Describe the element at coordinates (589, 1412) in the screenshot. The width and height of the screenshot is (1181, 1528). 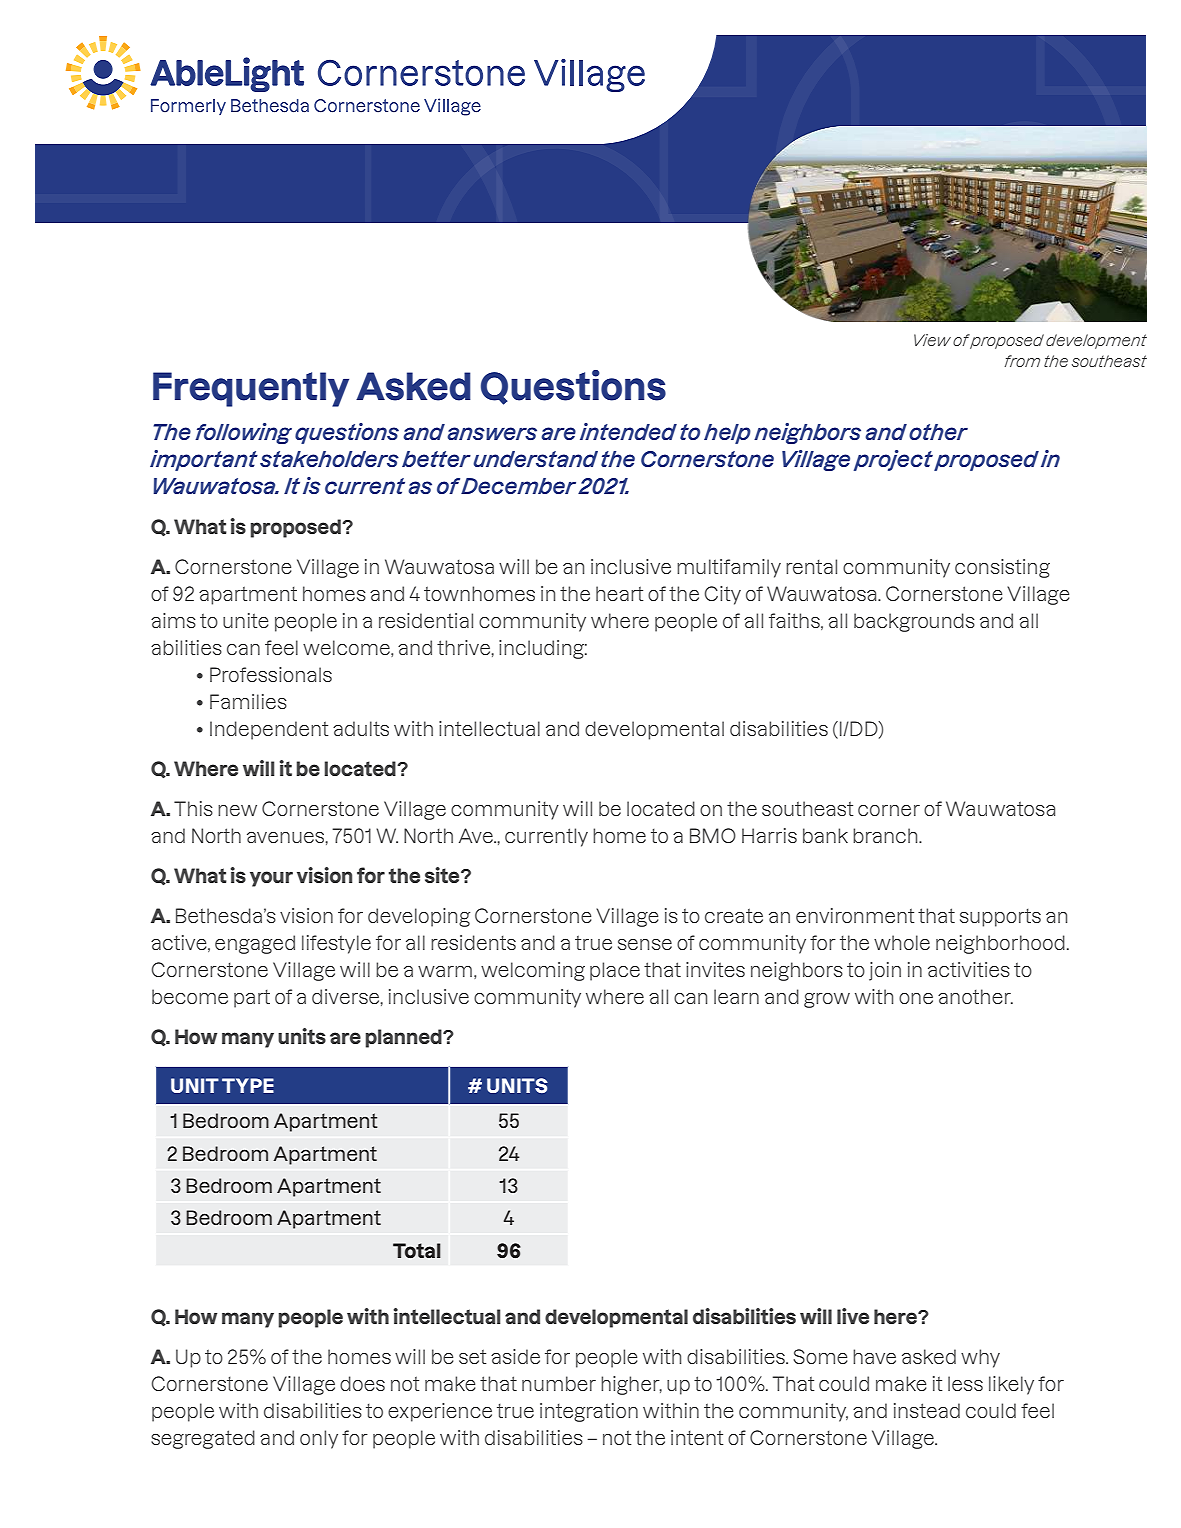
I see `integration` at that location.
